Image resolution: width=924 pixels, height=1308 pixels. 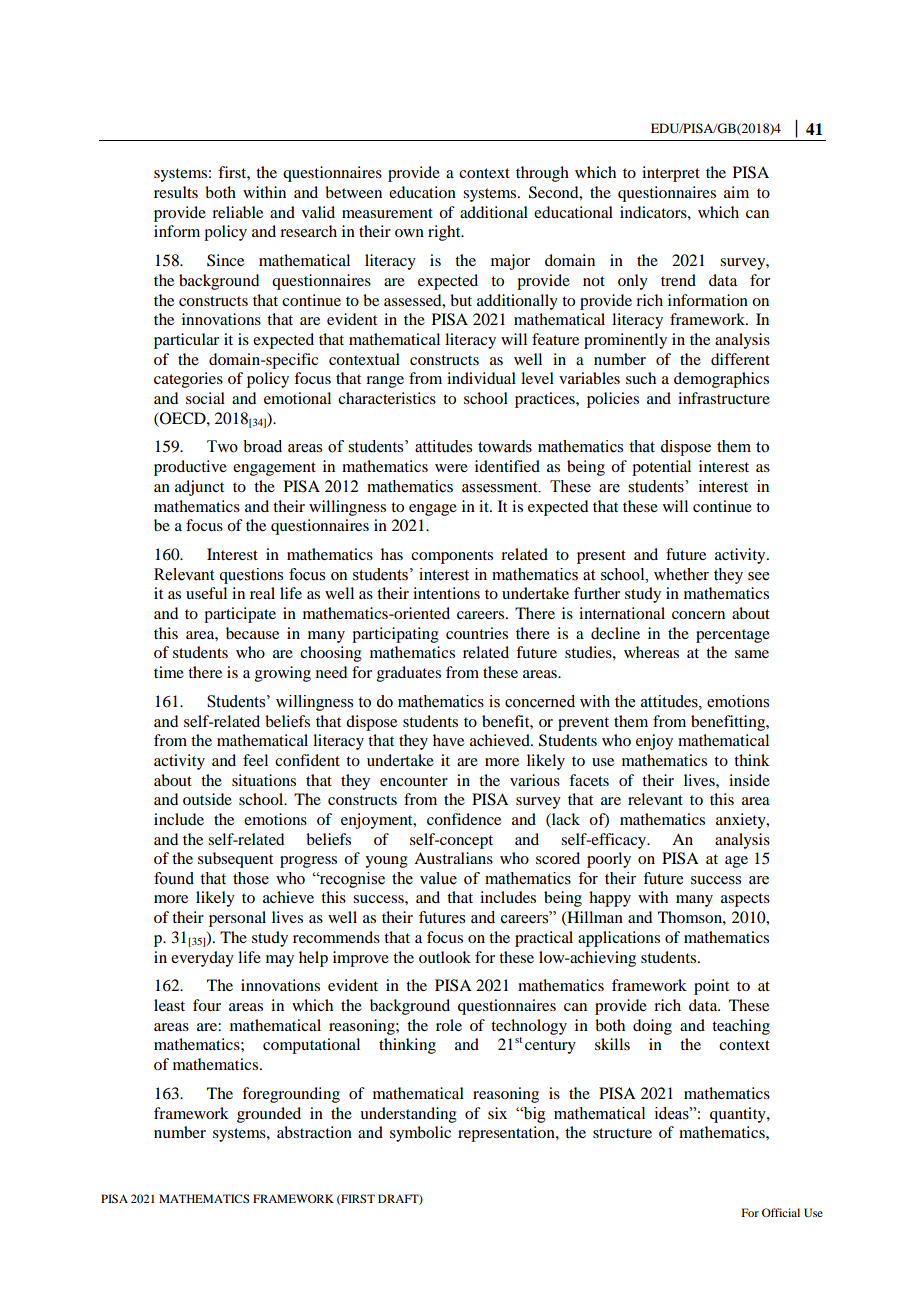 What do you see at coordinates (505, 446) in the document?
I see `towards` at bounding box center [505, 446].
